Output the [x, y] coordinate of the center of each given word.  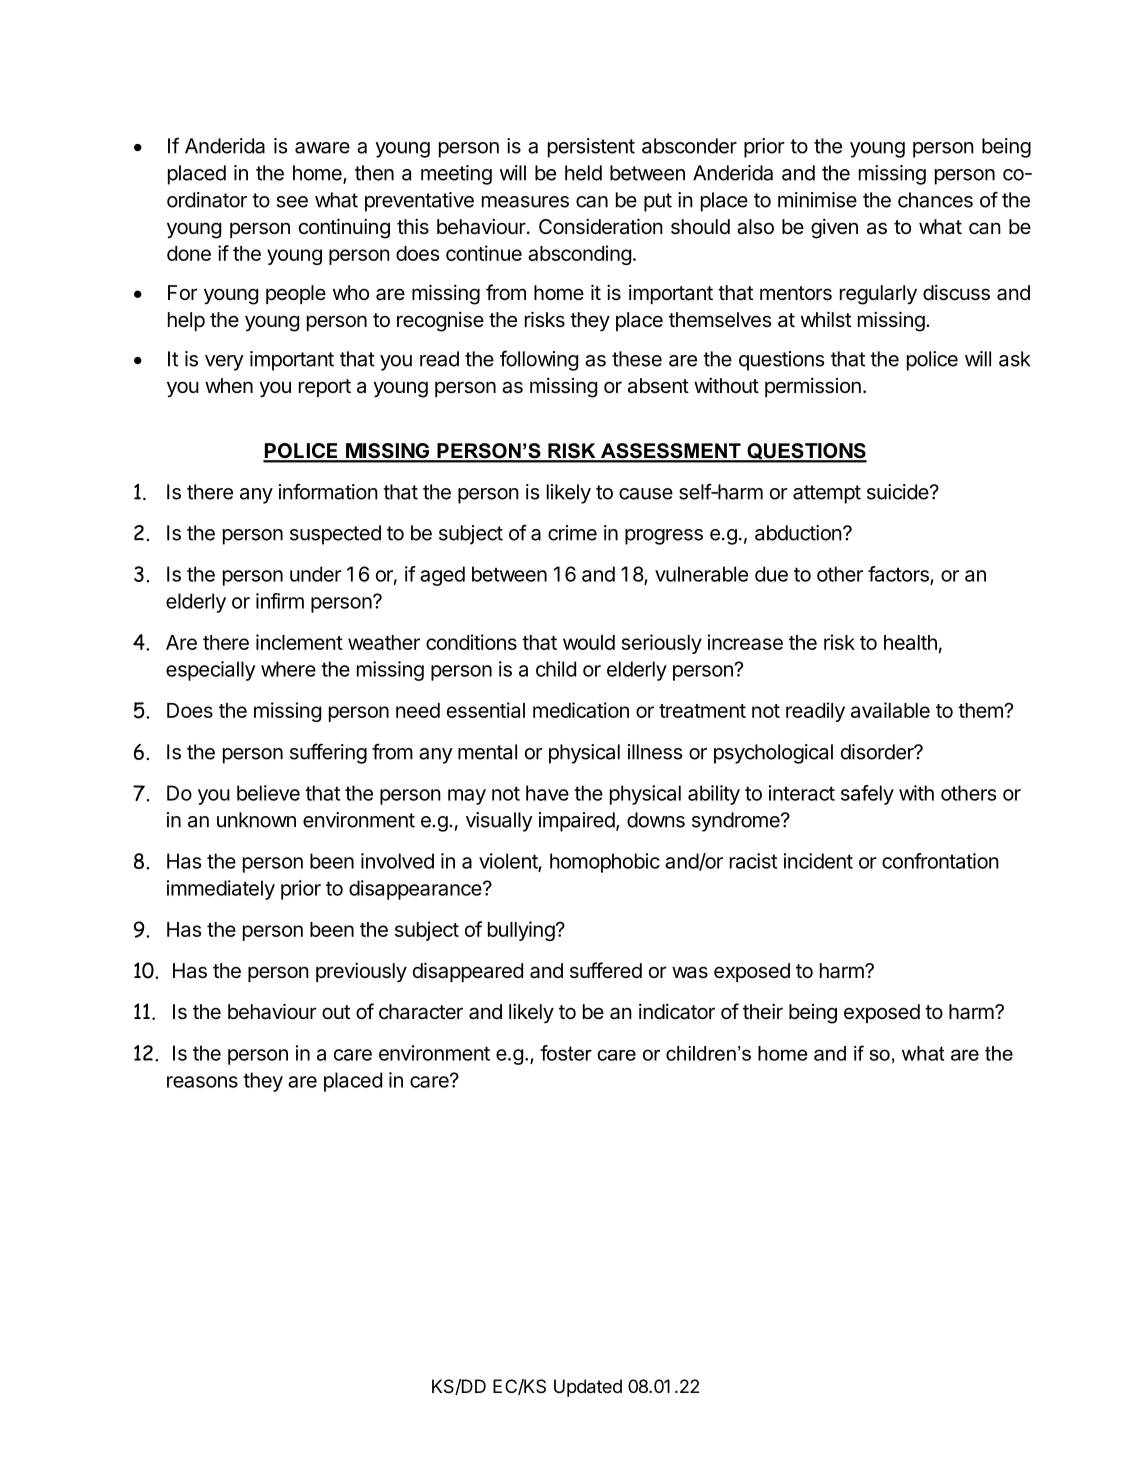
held [583, 173]
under [316, 574]
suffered [606, 970]
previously [361, 973]
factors [899, 575]
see [292, 202]
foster [566, 1053]
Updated [588, 1388]
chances [935, 200]
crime [572, 533]
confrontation [940, 861]
